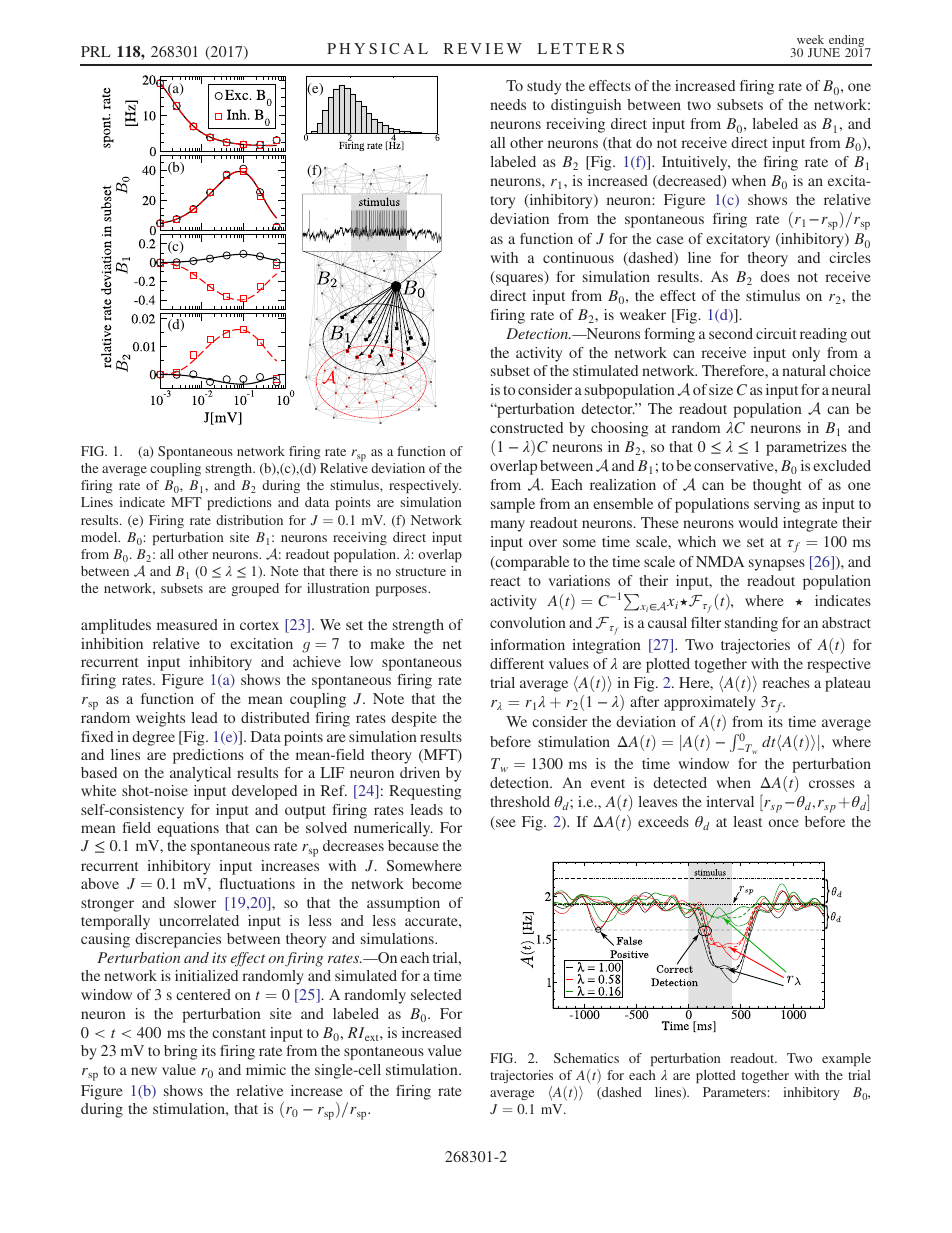 The height and width of the screenshot is (1233, 952). I want to click on PRL, so click(96, 51).
